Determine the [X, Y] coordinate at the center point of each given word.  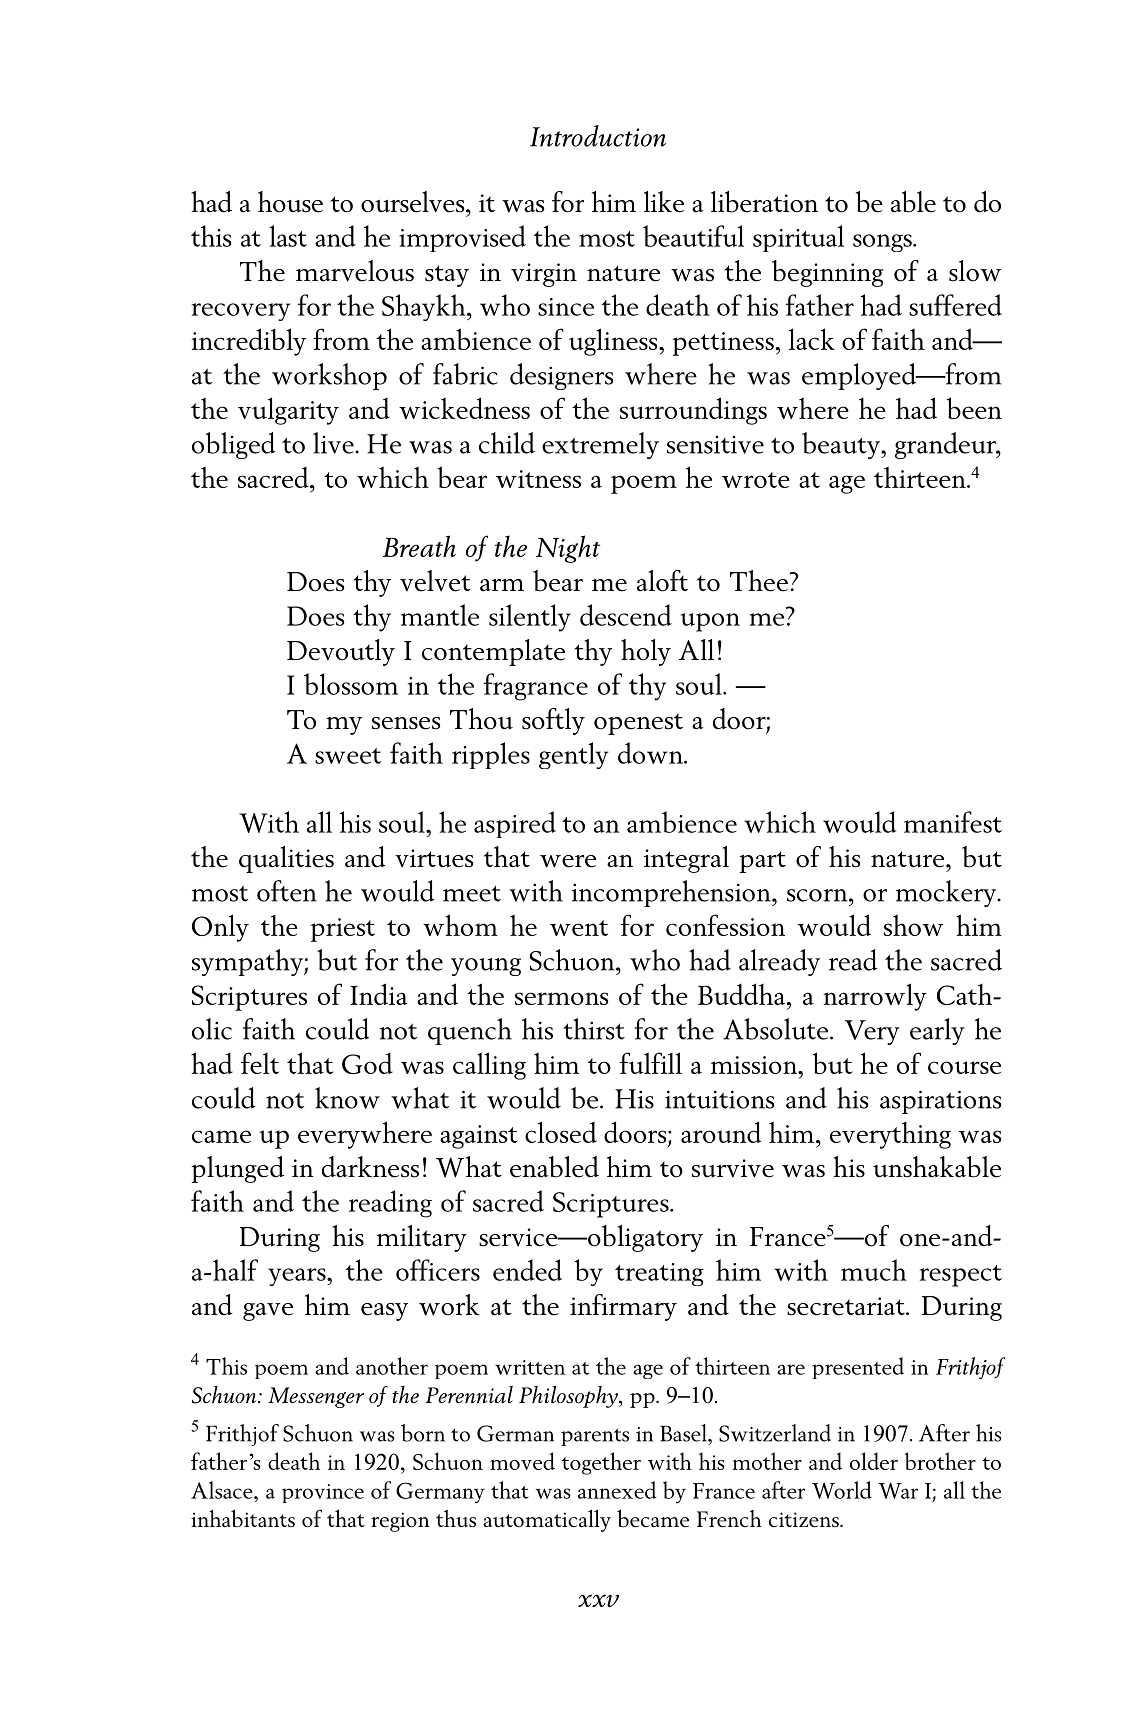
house [290, 202]
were [568, 861]
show [913, 925]
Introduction [598, 136]
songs [883, 243]
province [323, 1493]
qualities [286, 859]
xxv [598, 1600]
